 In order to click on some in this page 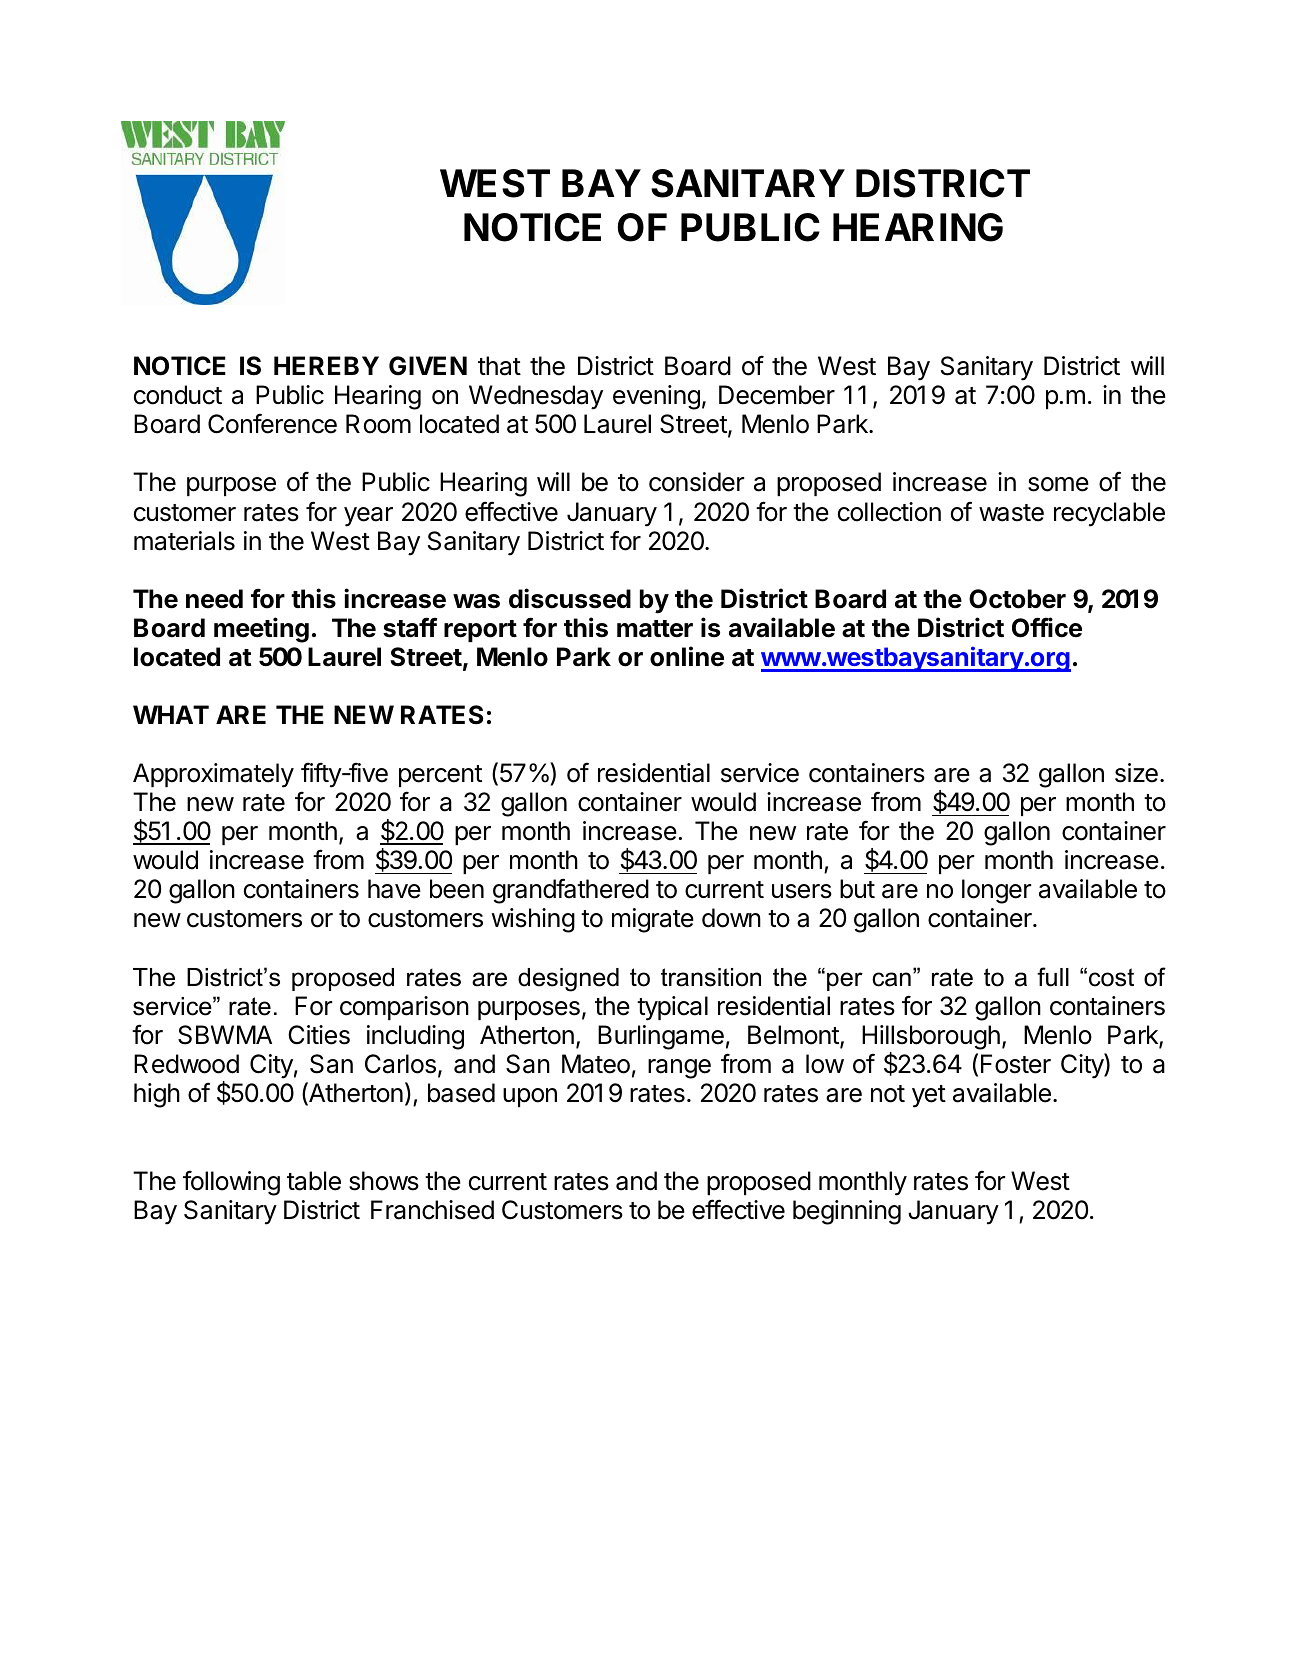, I will do `click(1058, 484)`.
